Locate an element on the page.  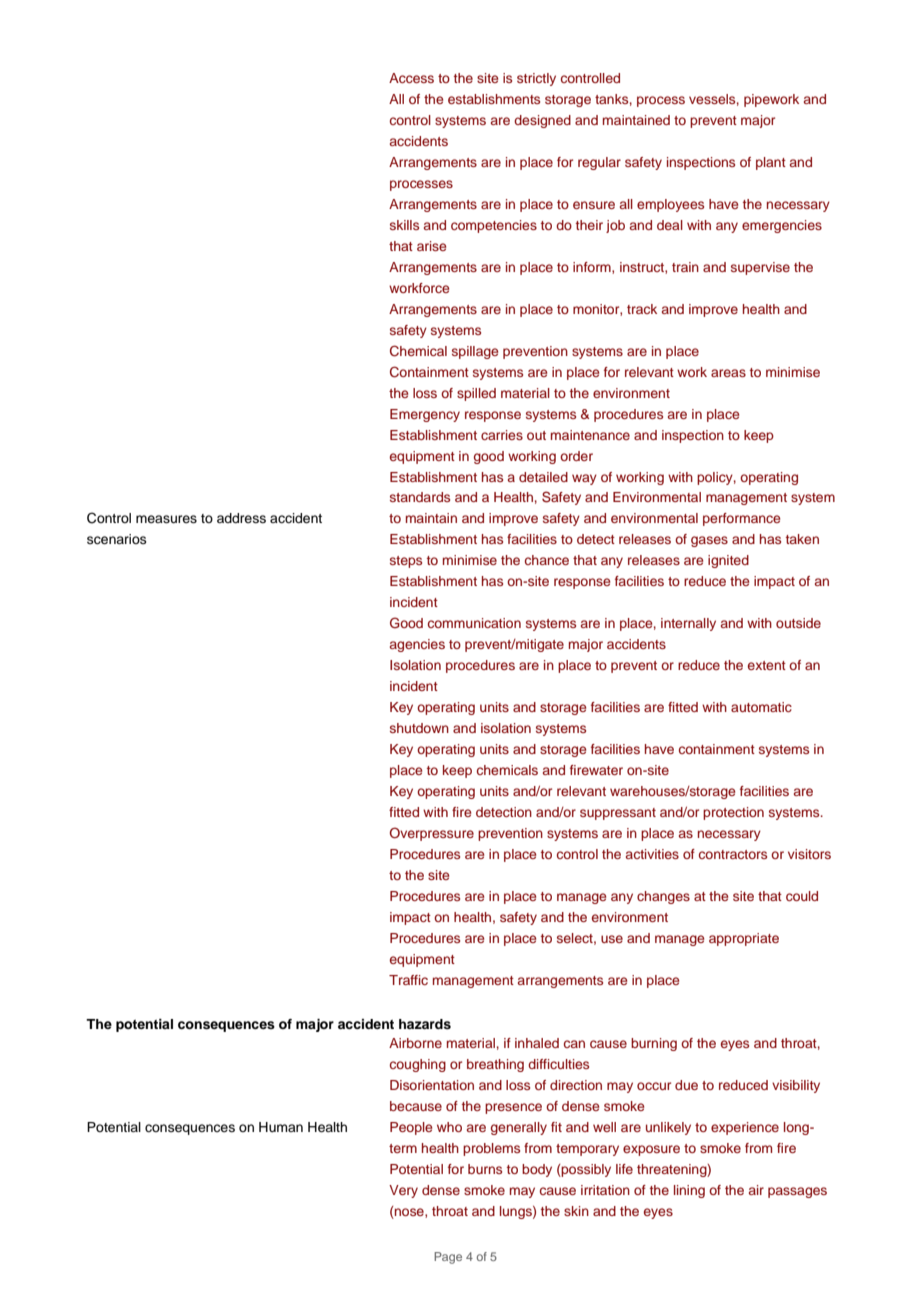
measures is located at coordinates (166, 519).
